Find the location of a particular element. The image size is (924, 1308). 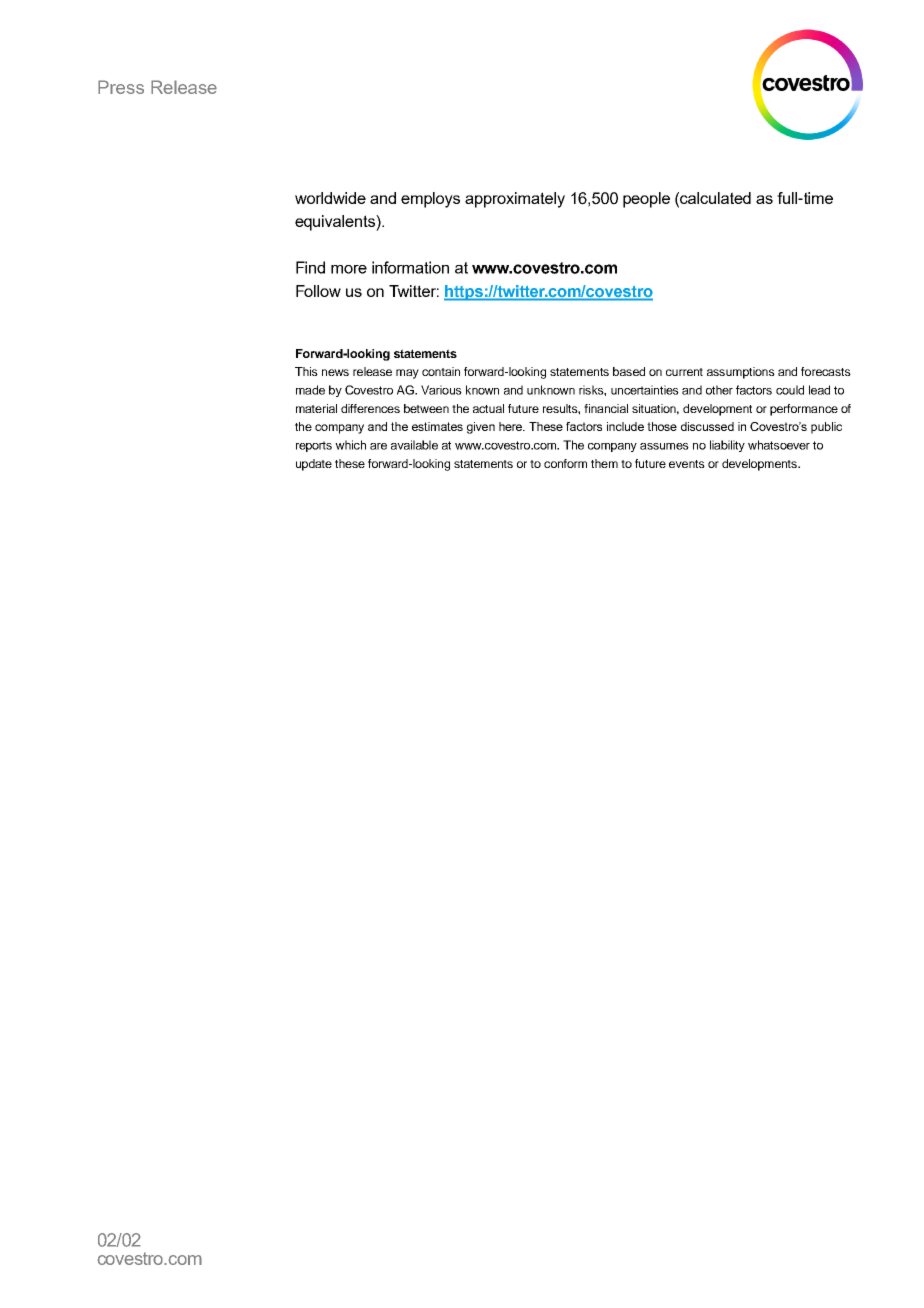

reports is located at coordinates (314, 446).
